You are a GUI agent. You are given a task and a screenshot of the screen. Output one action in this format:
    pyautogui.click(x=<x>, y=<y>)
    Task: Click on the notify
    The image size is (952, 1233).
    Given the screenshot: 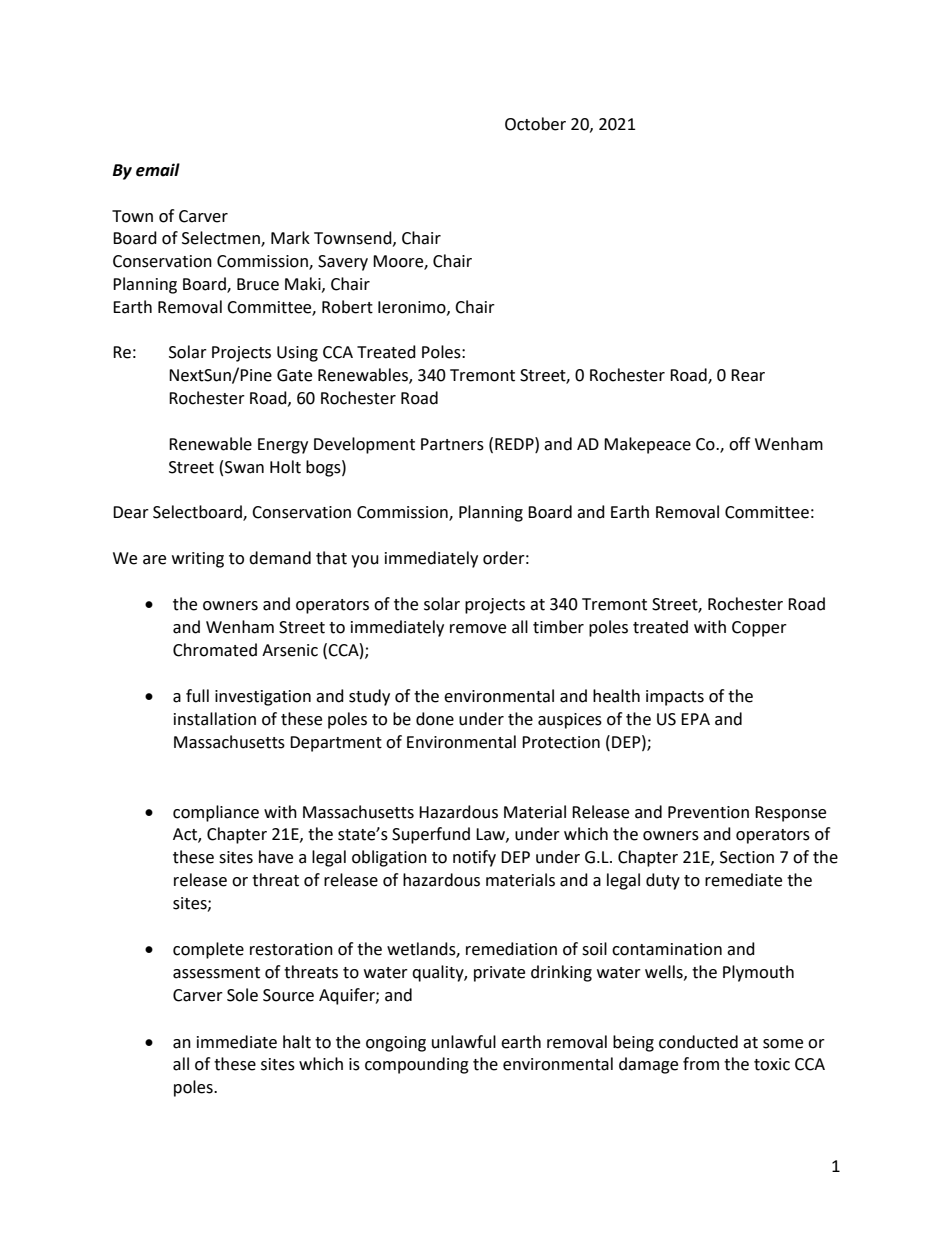 What is the action you would take?
    pyautogui.click(x=474, y=858)
